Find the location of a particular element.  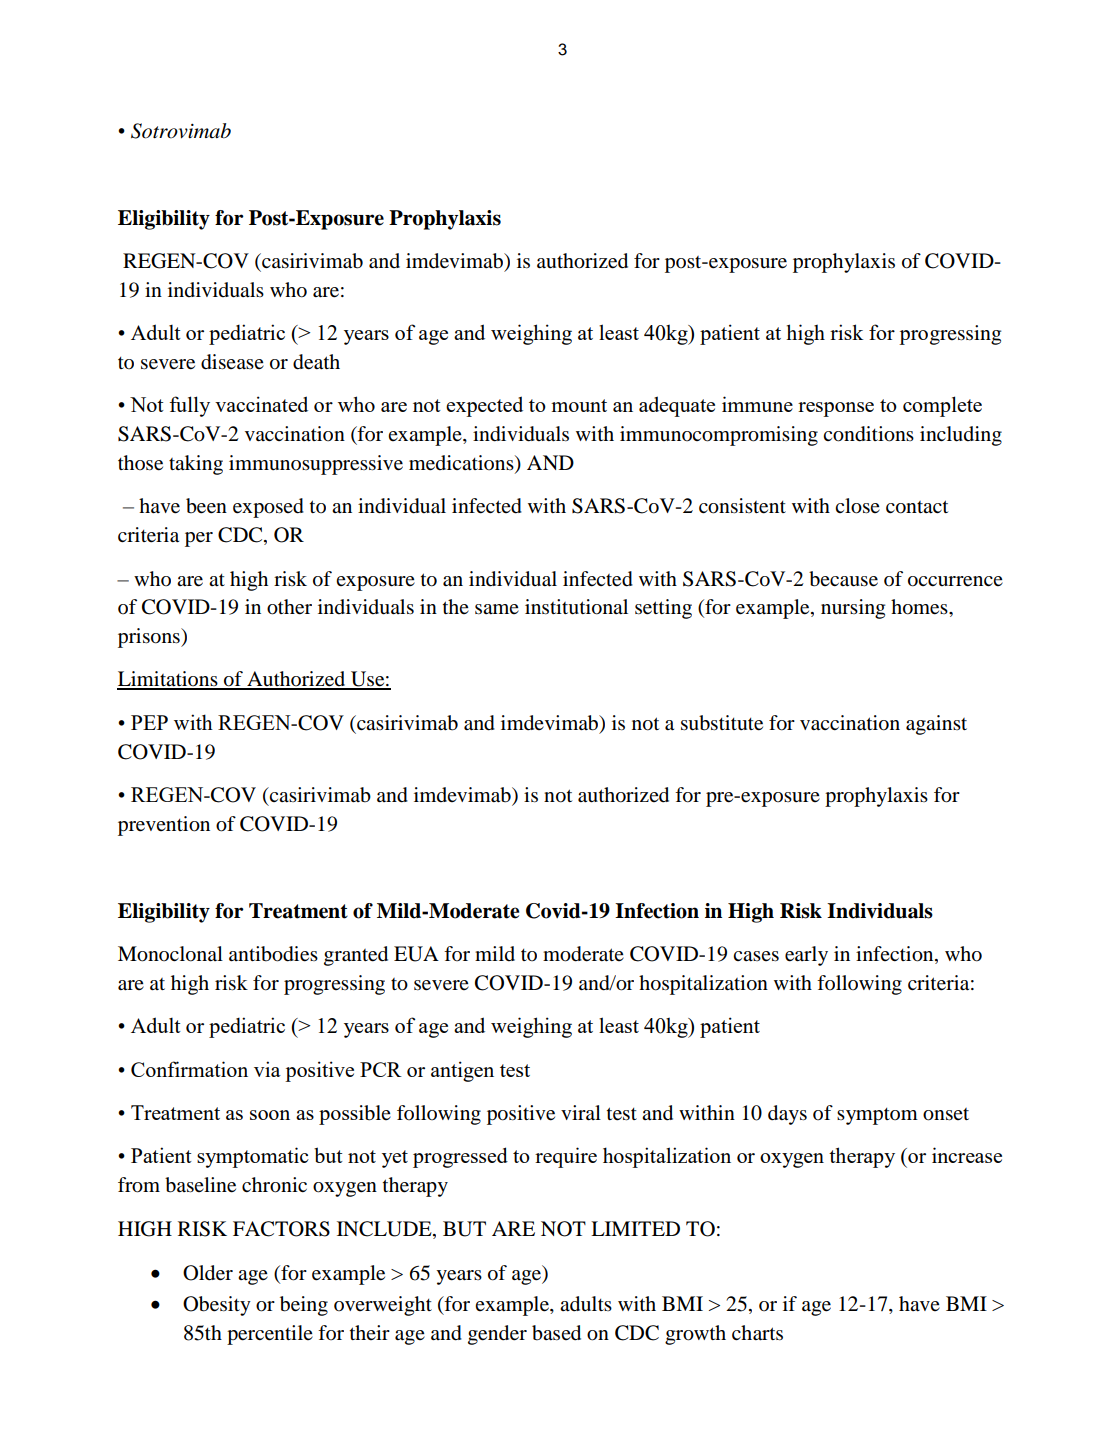

prevention is located at coordinates (164, 826).
